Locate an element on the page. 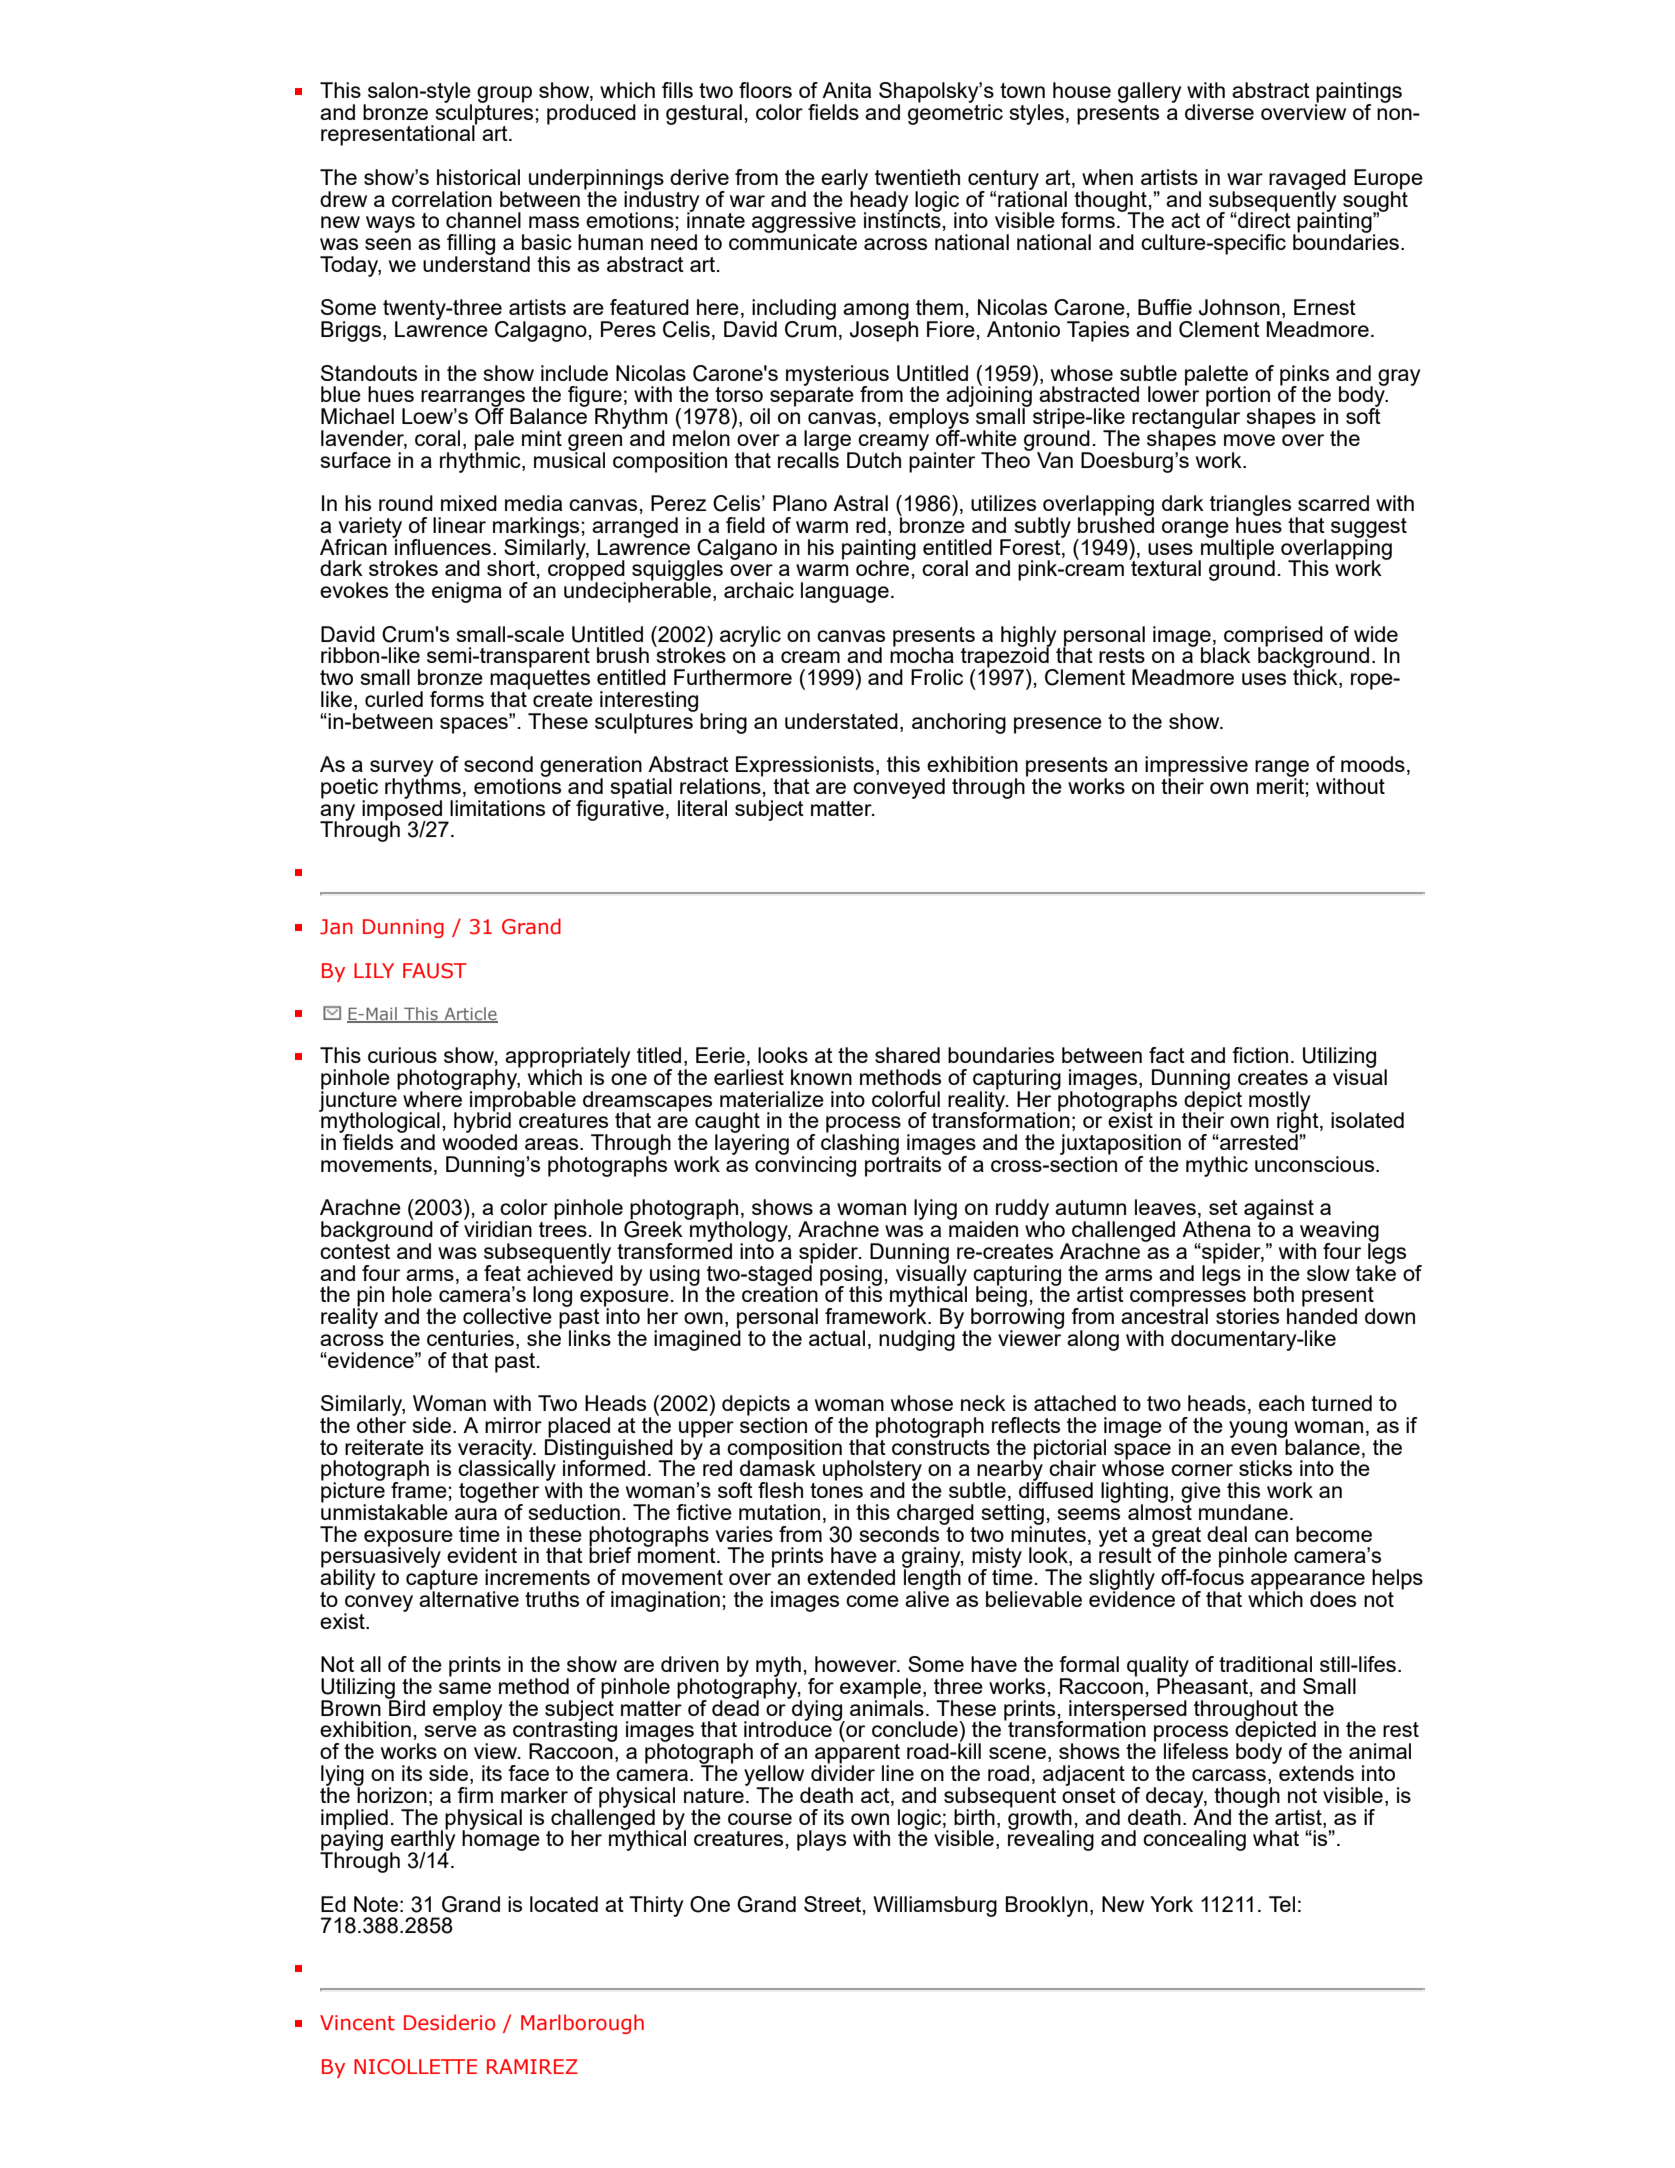 This document has height=2168, width=1675. Street is located at coordinates (834, 1905).
